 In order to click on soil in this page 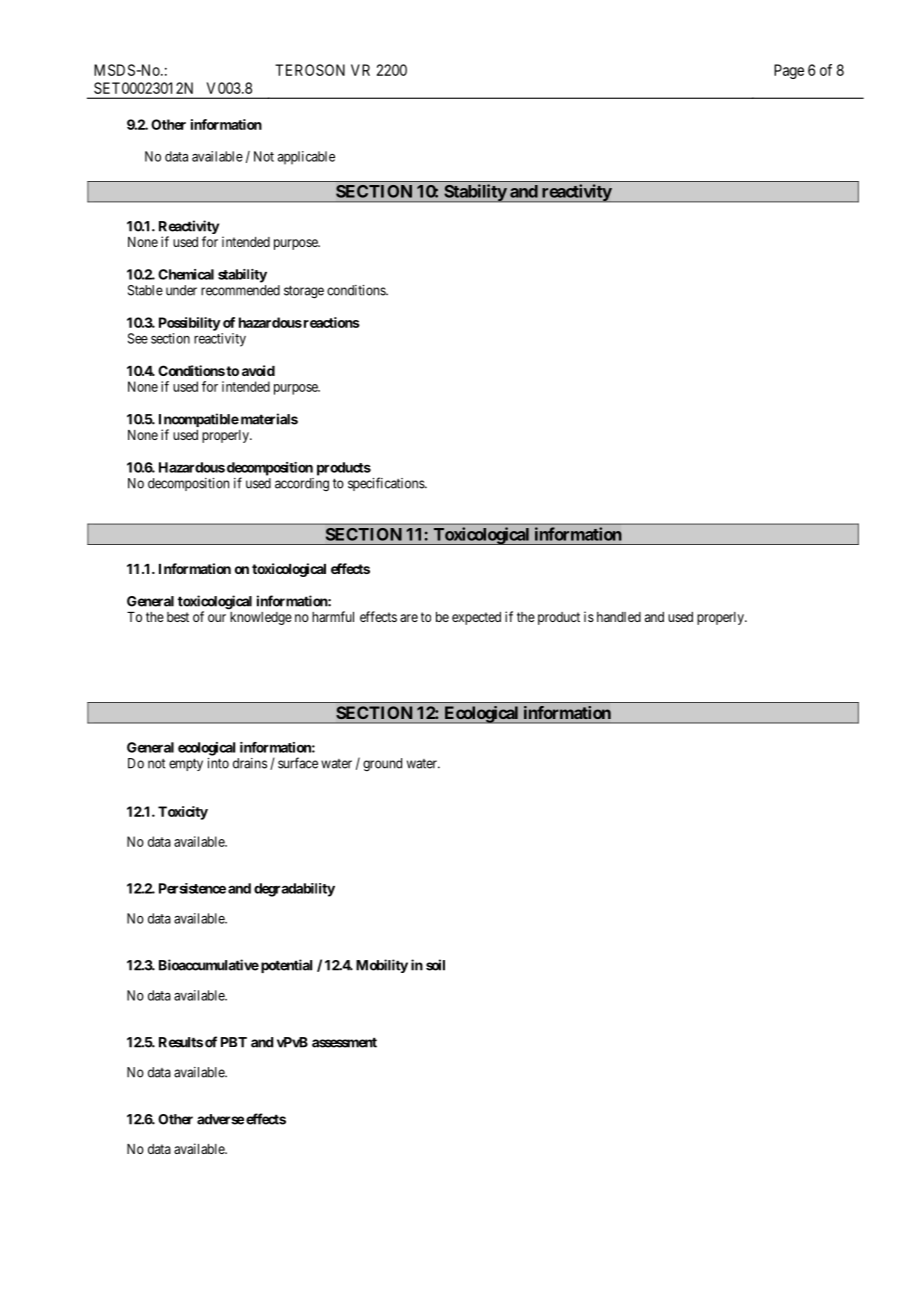, I will do `click(435, 965)`.
